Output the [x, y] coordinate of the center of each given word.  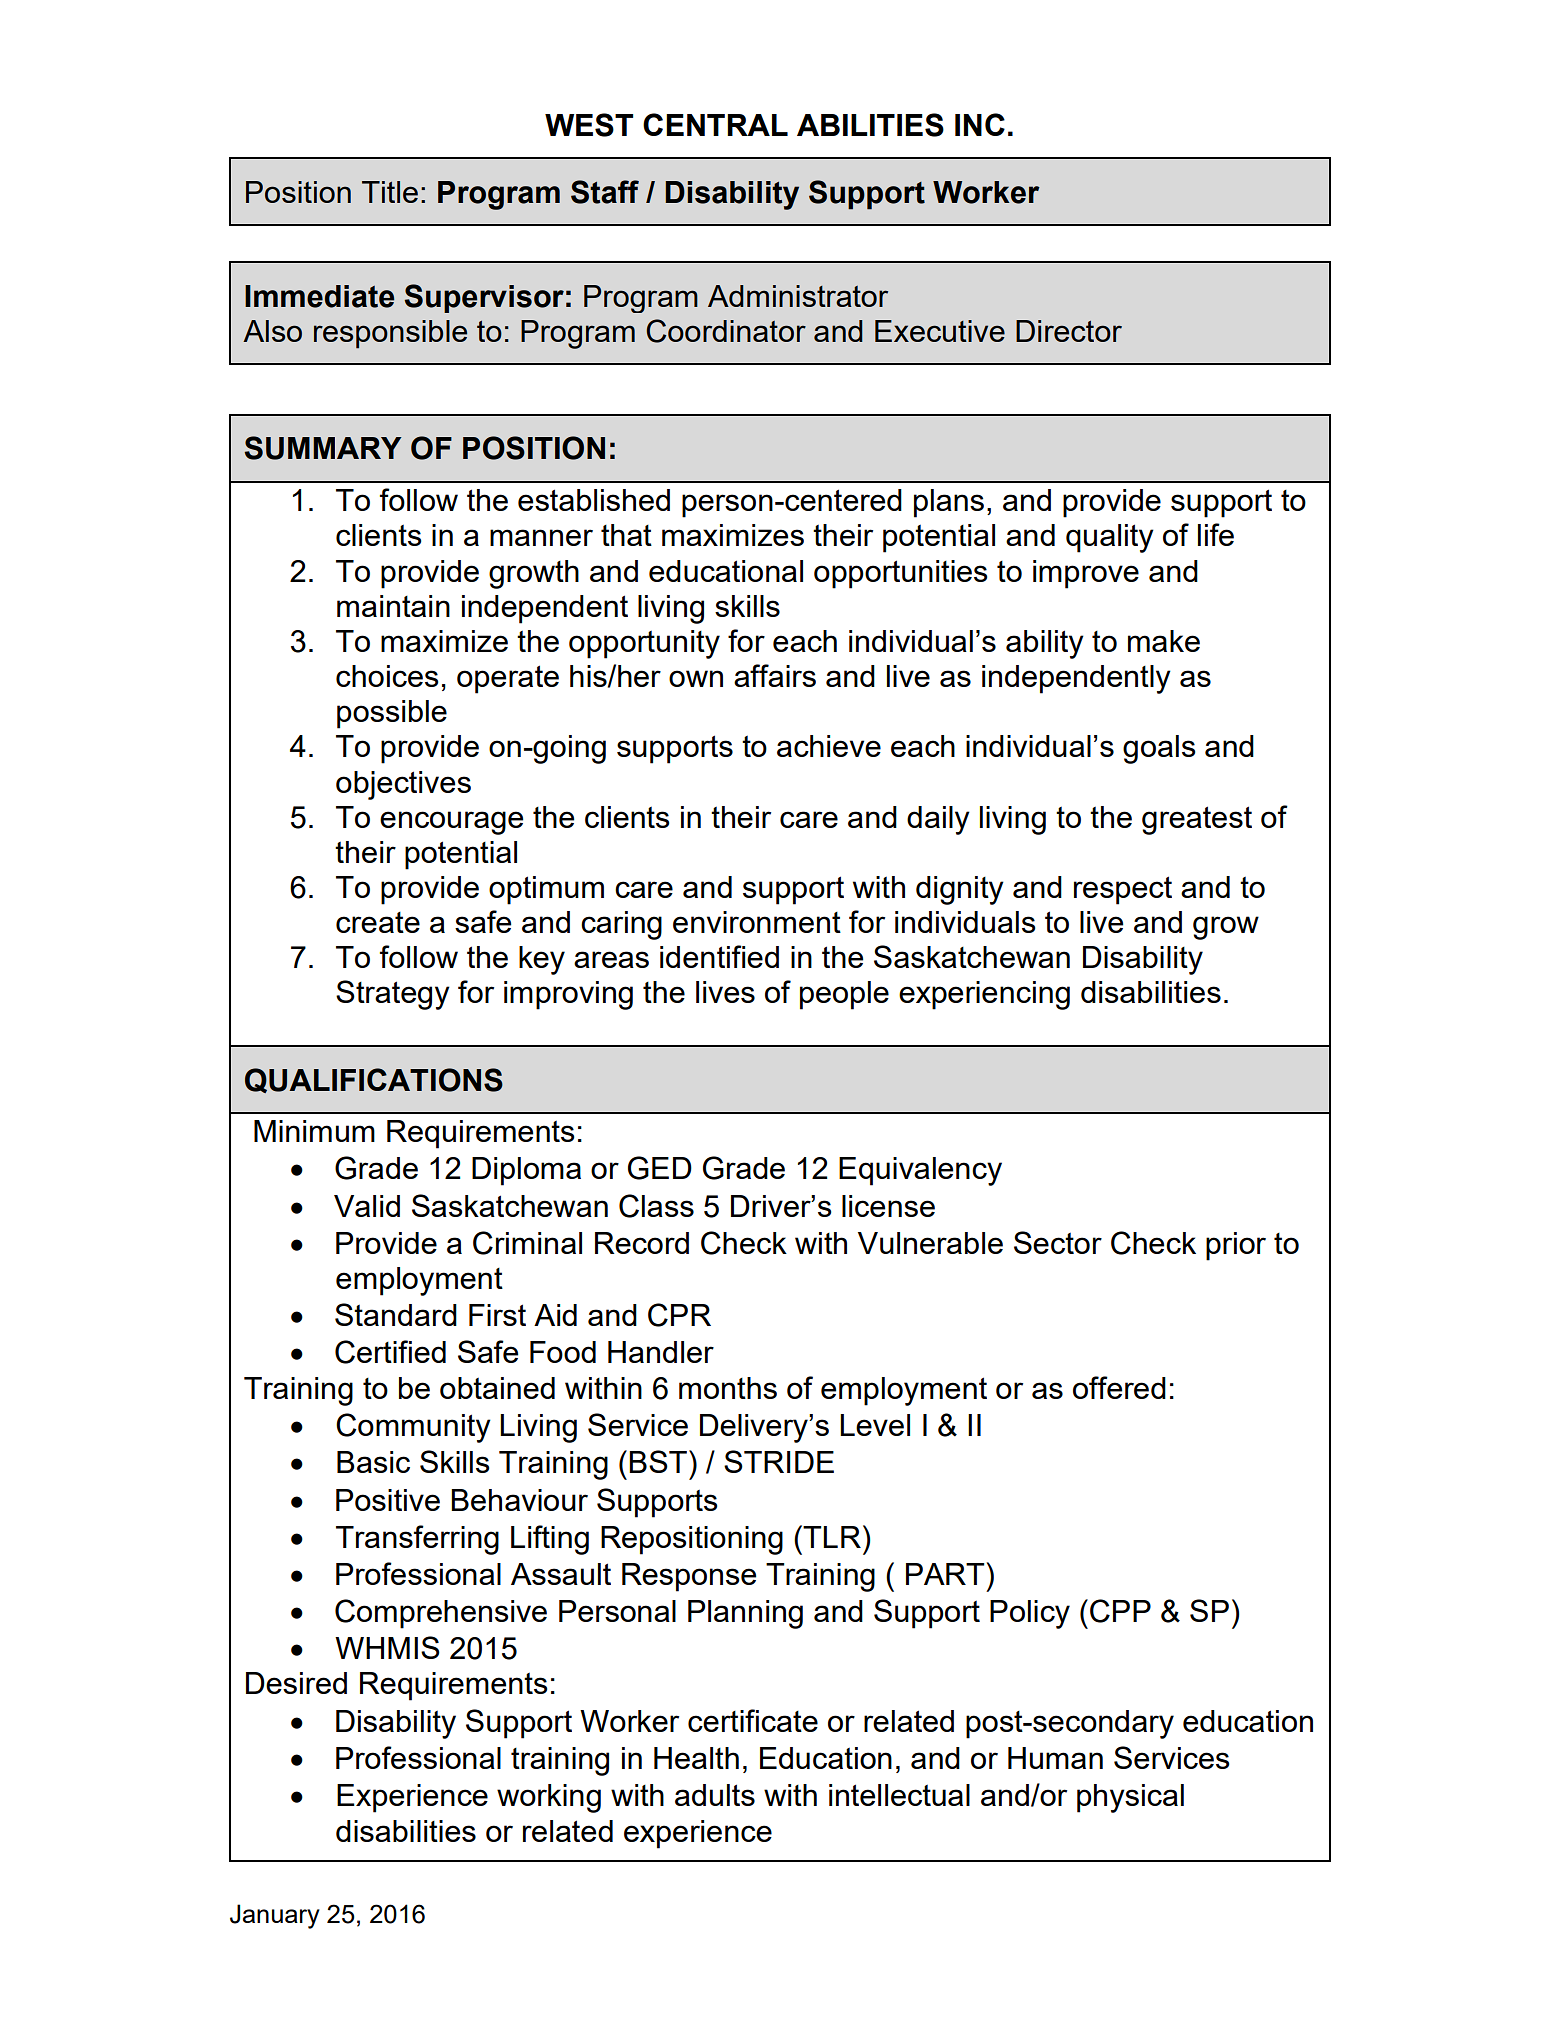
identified [719, 956]
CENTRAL [715, 124]
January [275, 1916]
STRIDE [779, 1461]
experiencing [984, 995]
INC [980, 124]
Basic [373, 1462]
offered [1119, 1387]
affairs [775, 675]
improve [1086, 574]
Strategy [393, 995]
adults [715, 1795]
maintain [393, 606]
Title [390, 192]
